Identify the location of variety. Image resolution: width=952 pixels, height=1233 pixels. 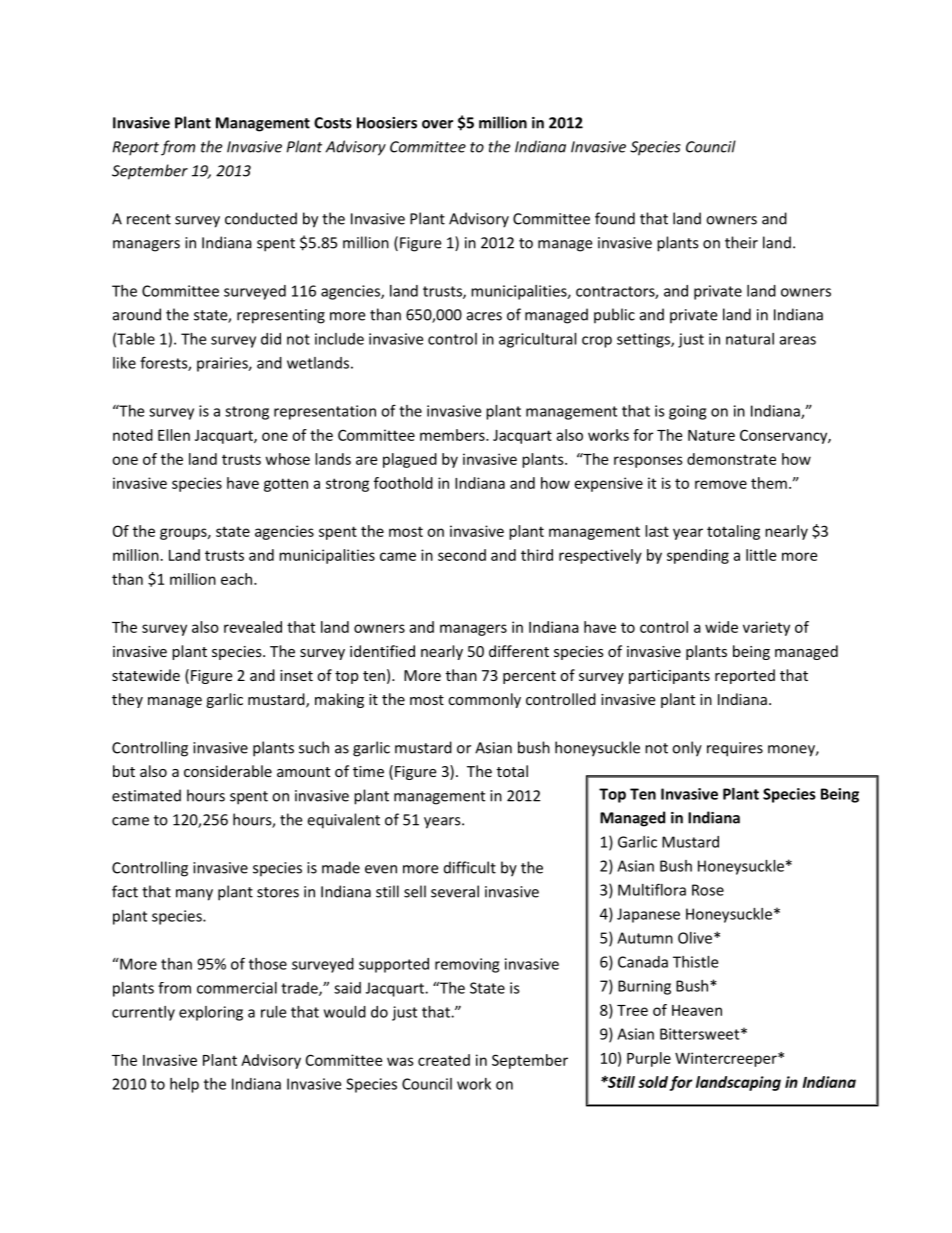
(766, 628).
